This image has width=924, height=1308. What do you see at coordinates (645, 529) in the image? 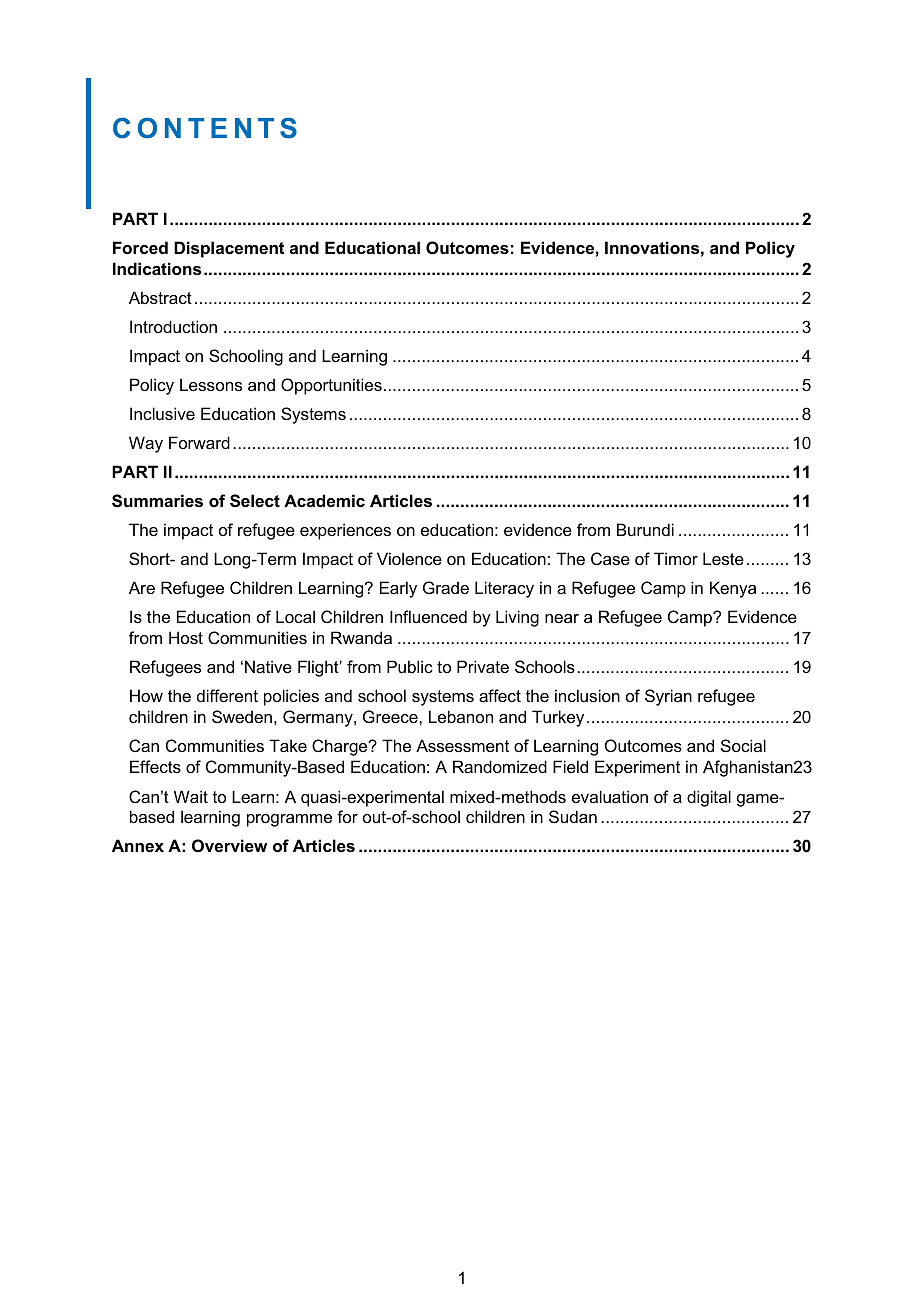
I see `Burundi` at bounding box center [645, 529].
